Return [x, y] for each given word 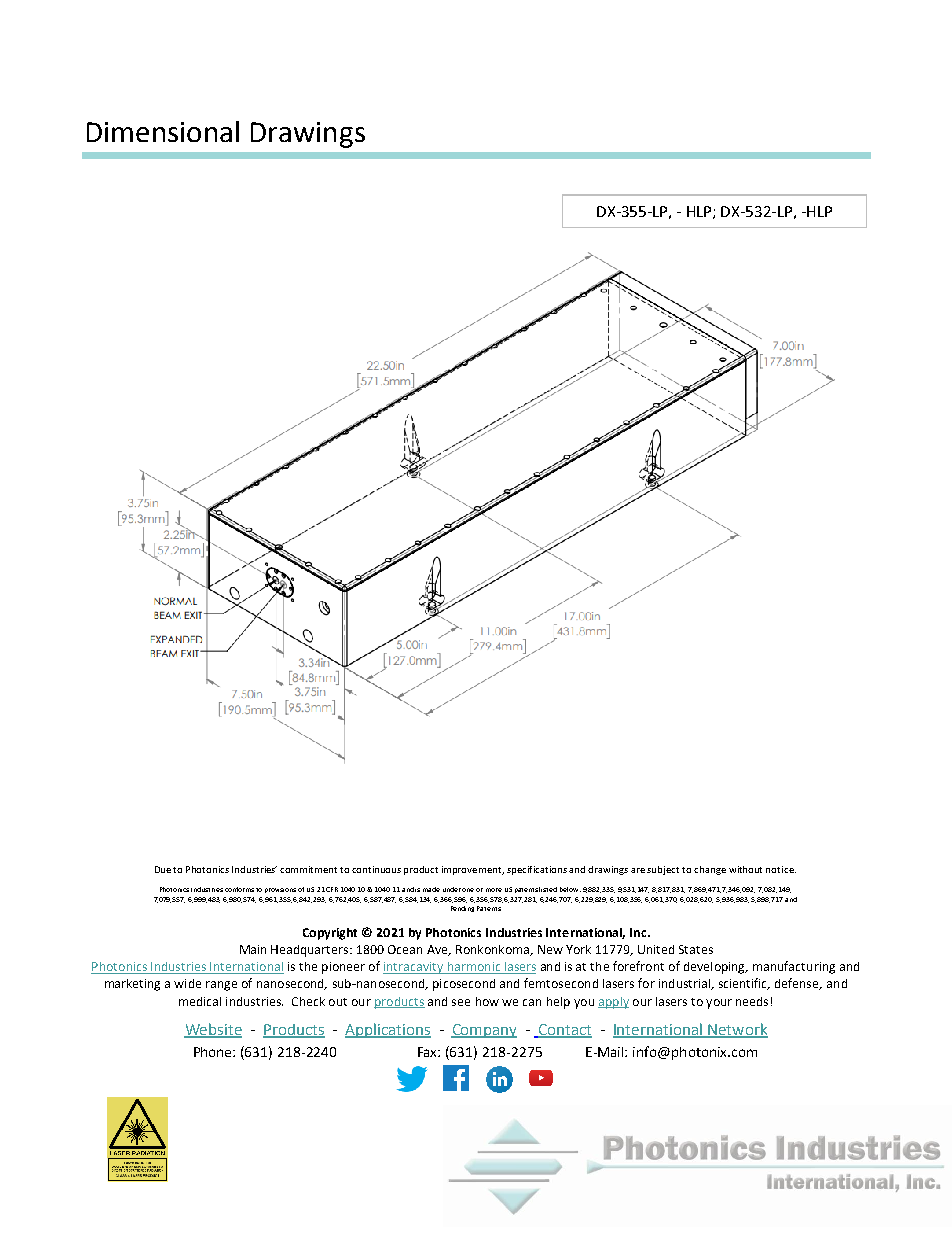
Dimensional [163, 131]
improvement [473, 870]
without [745, 869]
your [719, 1004]
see [461, 1002]
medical [200, 1001]
